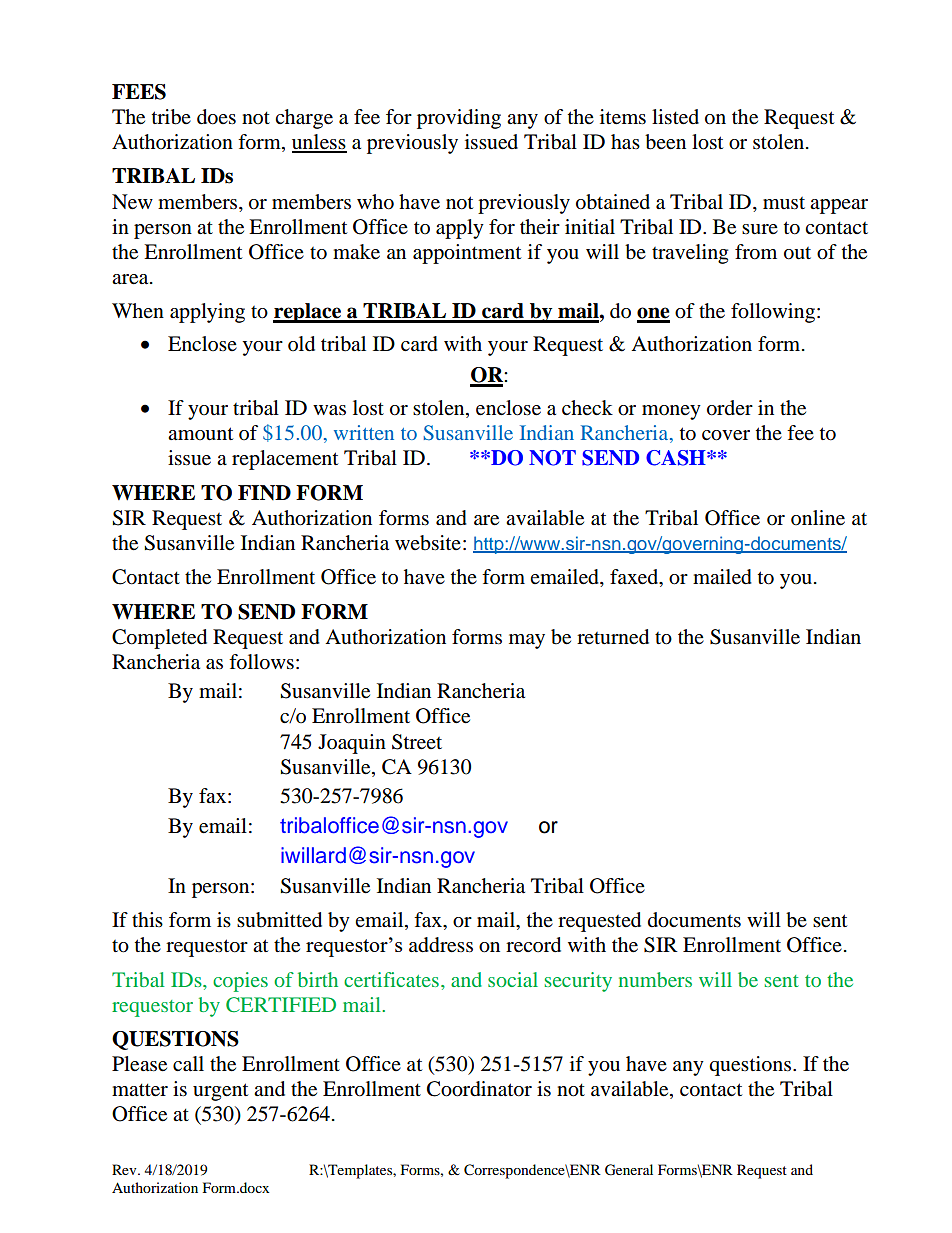  I want to click on does, so click(216, 117).
